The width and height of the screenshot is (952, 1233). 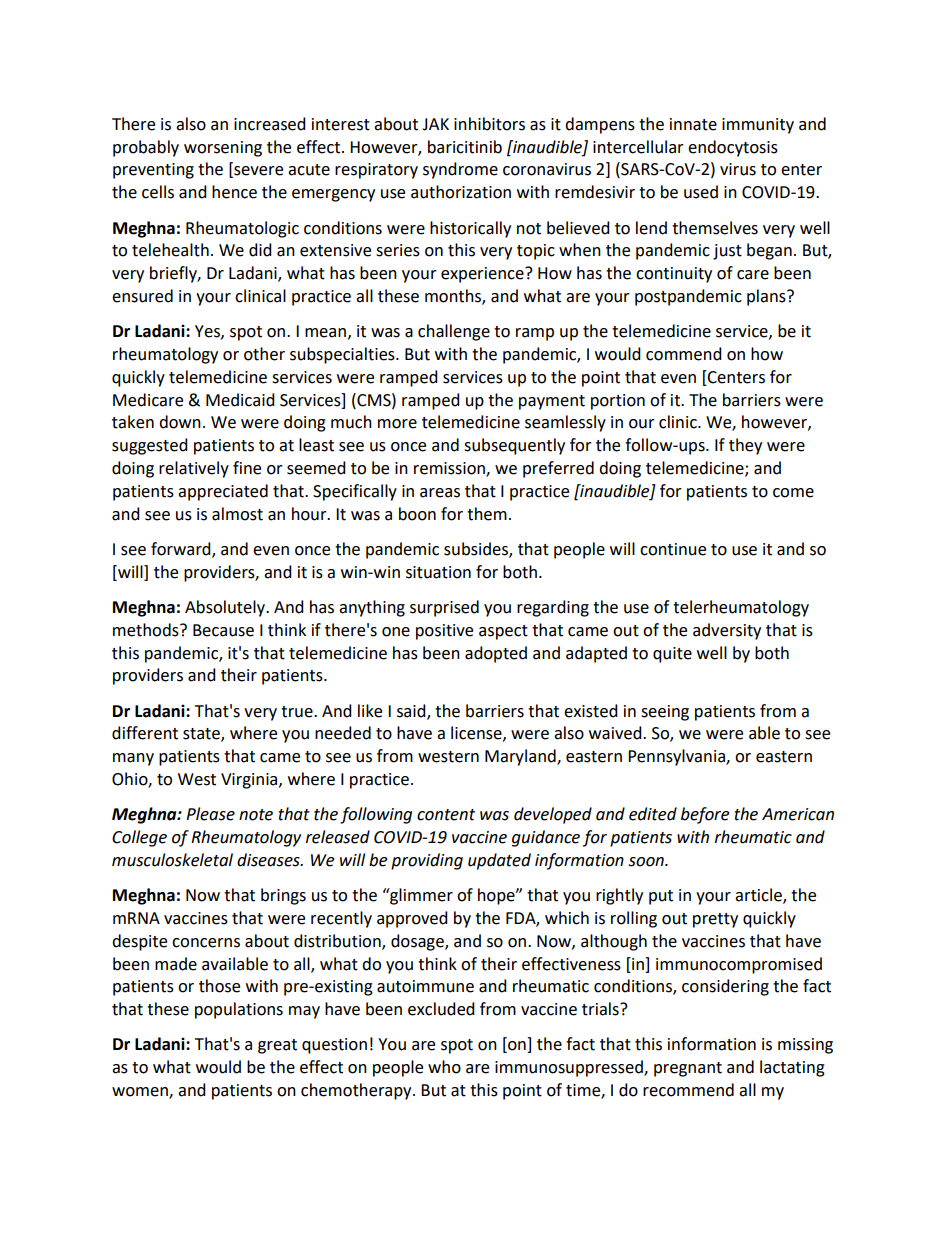 I want to click on challenge, so click(x=454, y=332).
